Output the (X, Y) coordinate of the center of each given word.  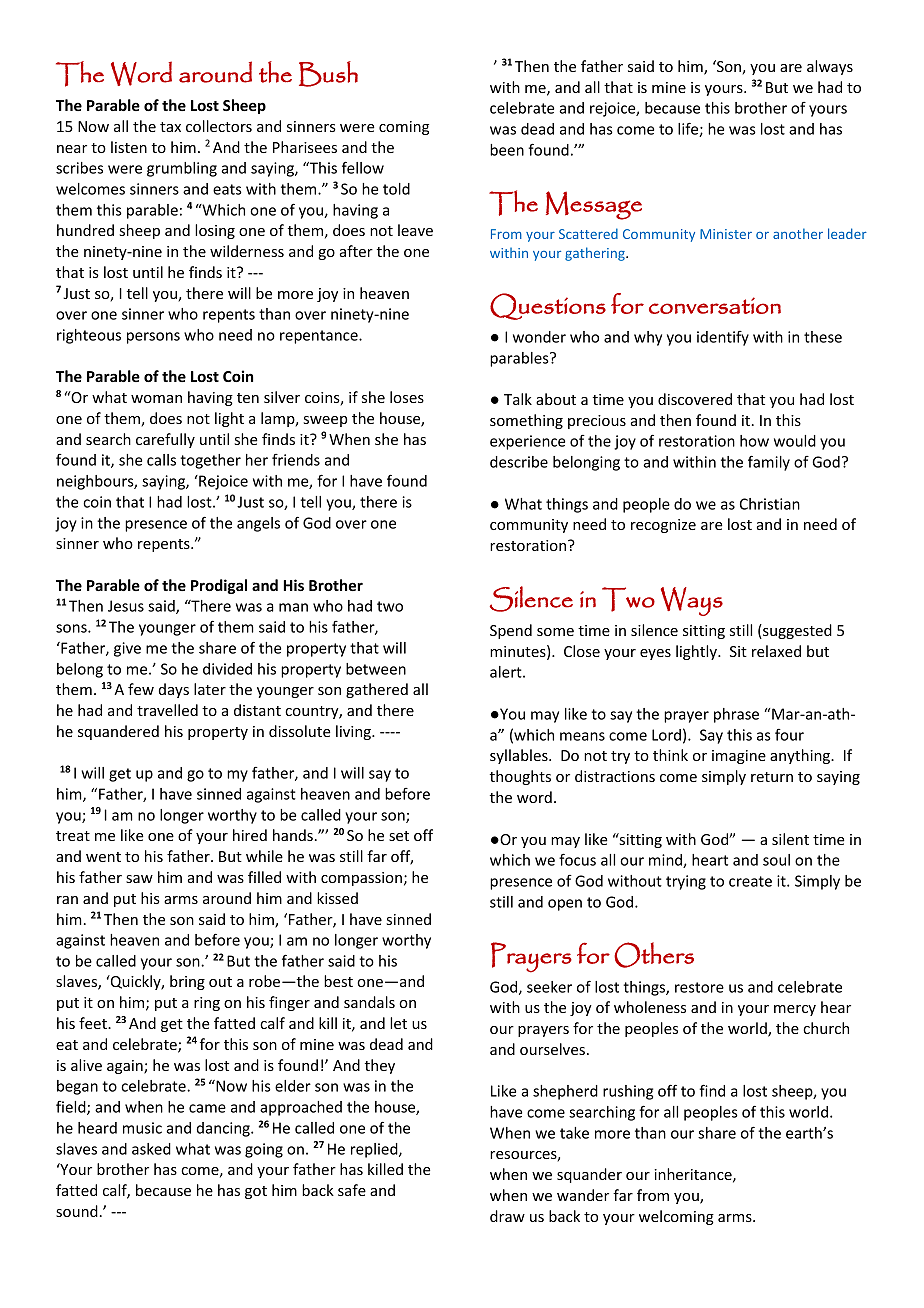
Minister (726, 234)
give (127, 649)
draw (507, 1216)
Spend (511, 631)
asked (151, 1149)
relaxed (776, 651)
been (507, 150)
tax (170, 127)
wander (583, 1195)
